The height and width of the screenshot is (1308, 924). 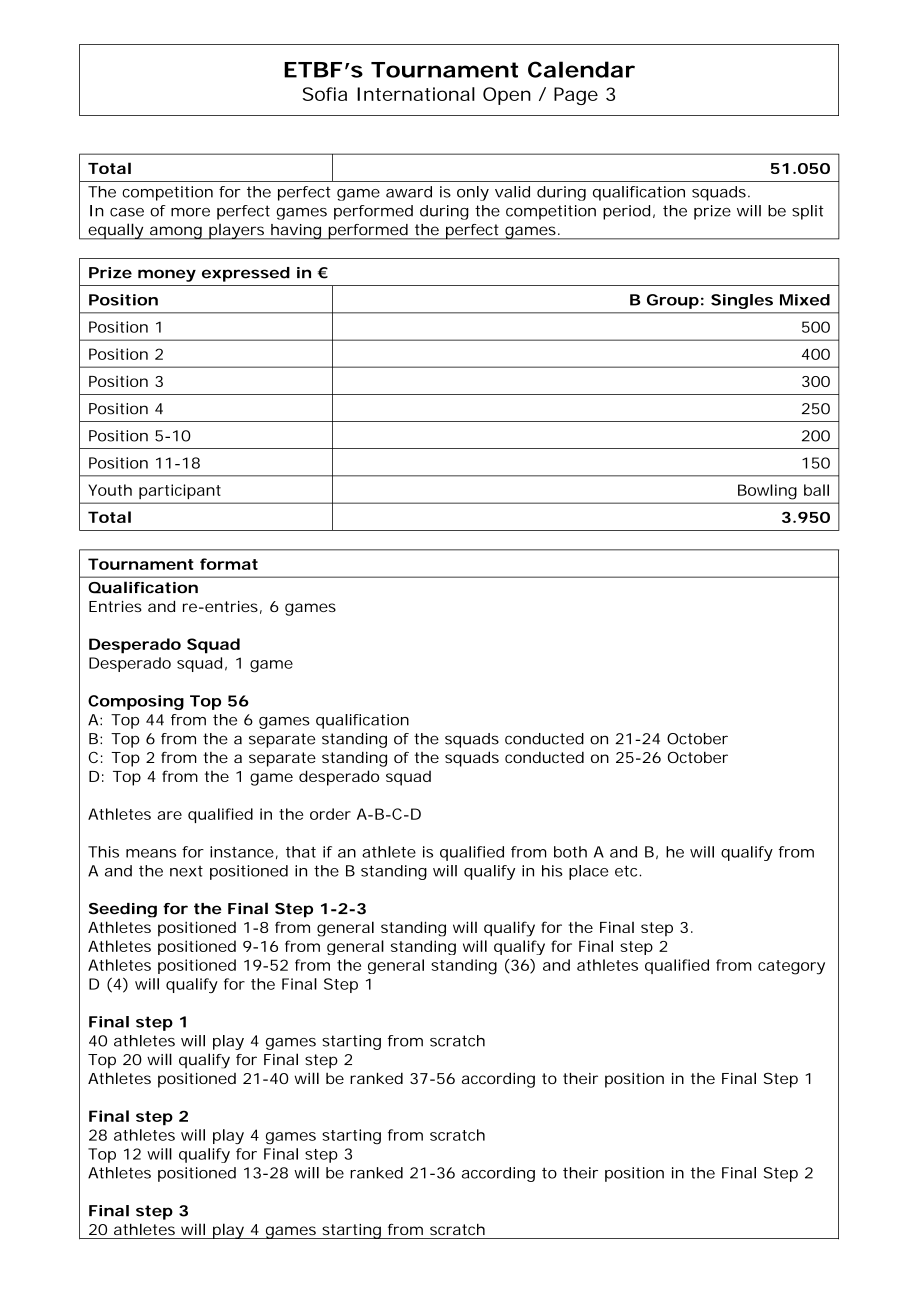 What do you see at coordinates (325, 94) in the screenshot?
I see `Sofia` at bounding box center [325, 94].
